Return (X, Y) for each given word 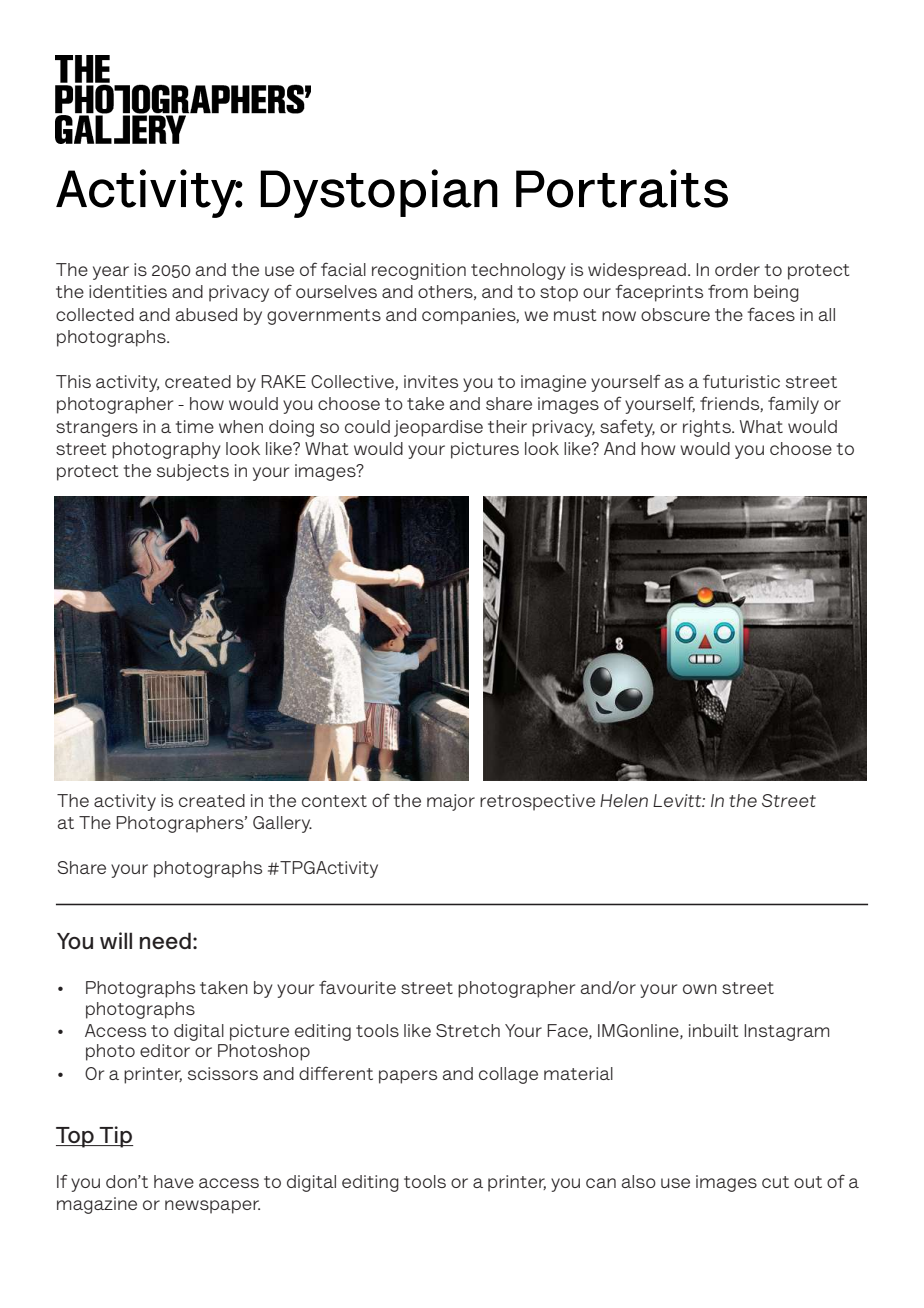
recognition (419, 271)
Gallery (282, 824)
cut (775, 1182)
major (451, 802)
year (111, 273)
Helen (624, 800)
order (737, 269)
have (174, 1181)
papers (408, 1077)
